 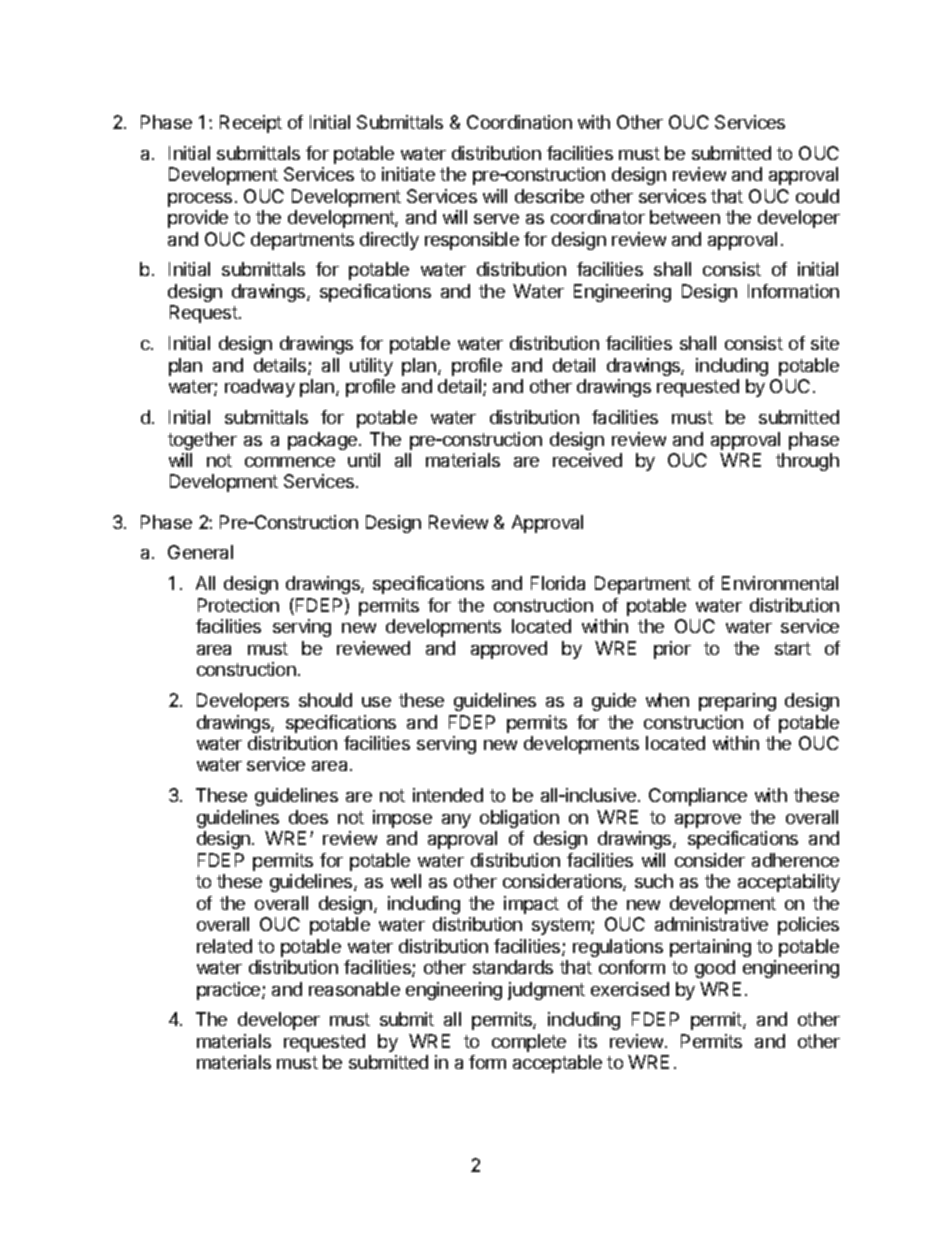 What do you see at coordinates (715, 969) in the screenshot?
I see `good` at bounding box center [715, 969].
